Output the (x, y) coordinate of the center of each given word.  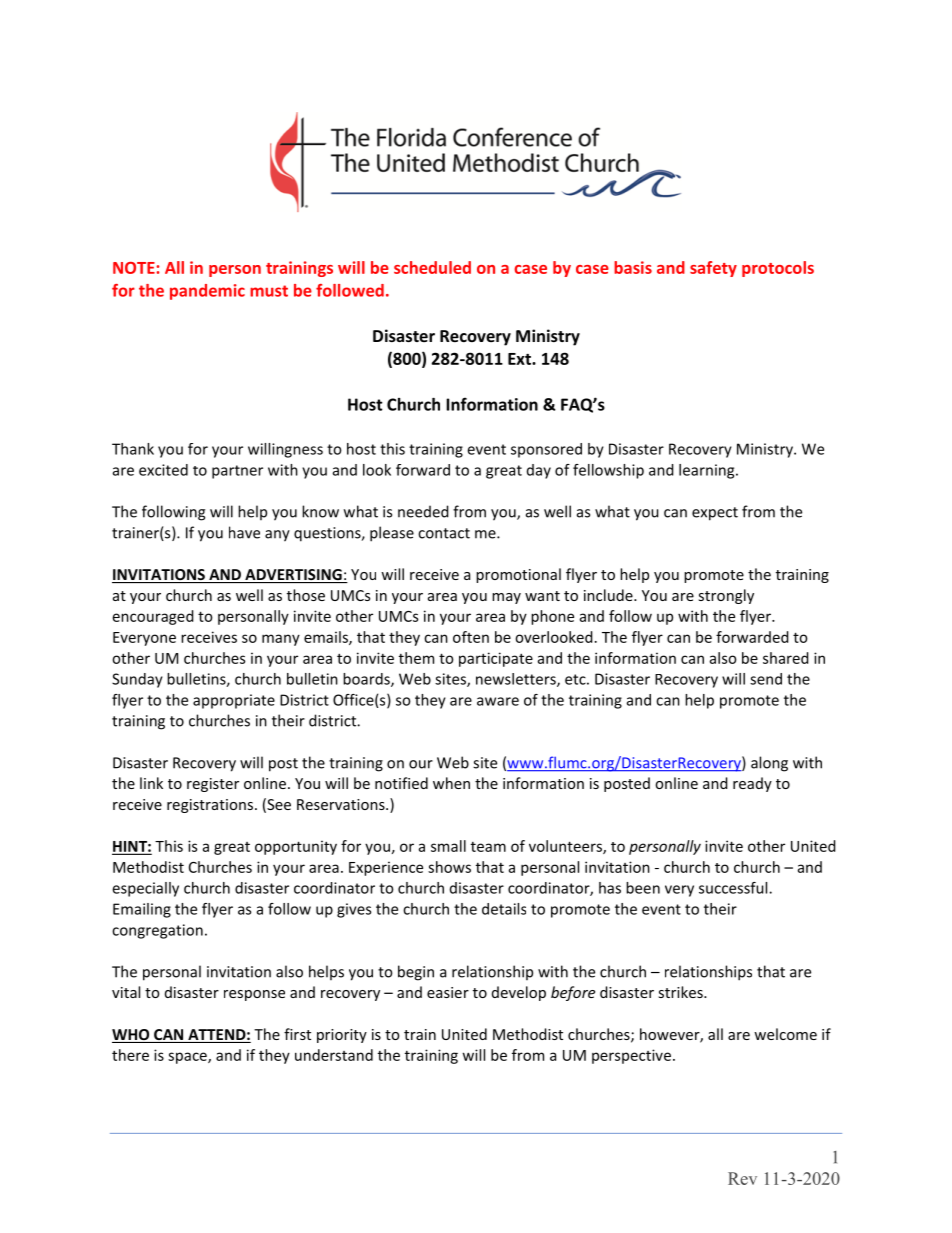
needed (423, 511)
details (504, 909)
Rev (742, 1178)
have (244, 532)
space (188, 1058)
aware (498, 701)
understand (334, 1055)
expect (715, 514)
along (769, 764)
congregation (157, 931)
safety (713, 269)
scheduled (432, 267)
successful (734, 888)
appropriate (234, 701)
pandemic (207, 292)
